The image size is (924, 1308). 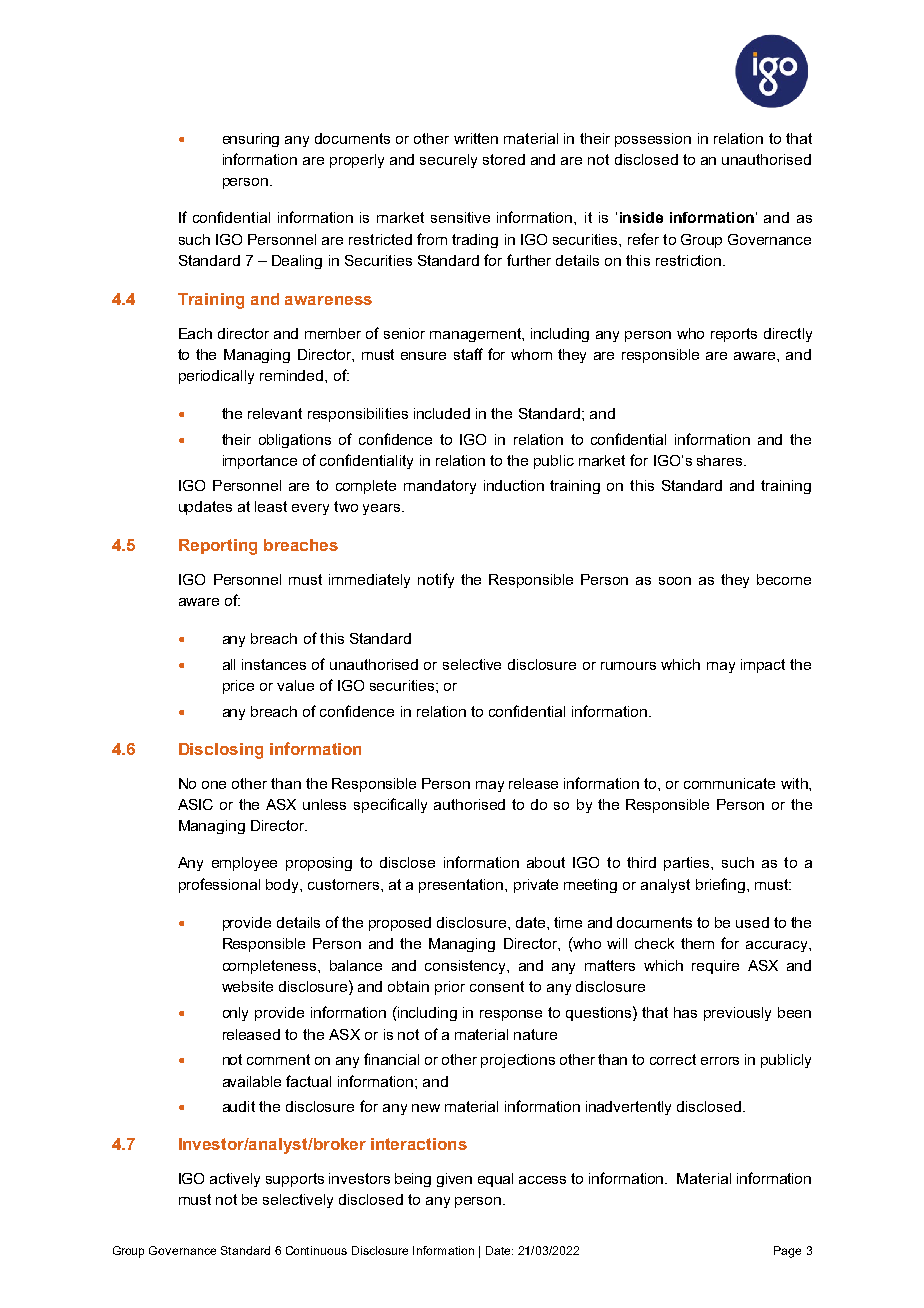 What do you see at coordinates (247, 986) in the document?
I see `website` at bounding box center [247, 986].
